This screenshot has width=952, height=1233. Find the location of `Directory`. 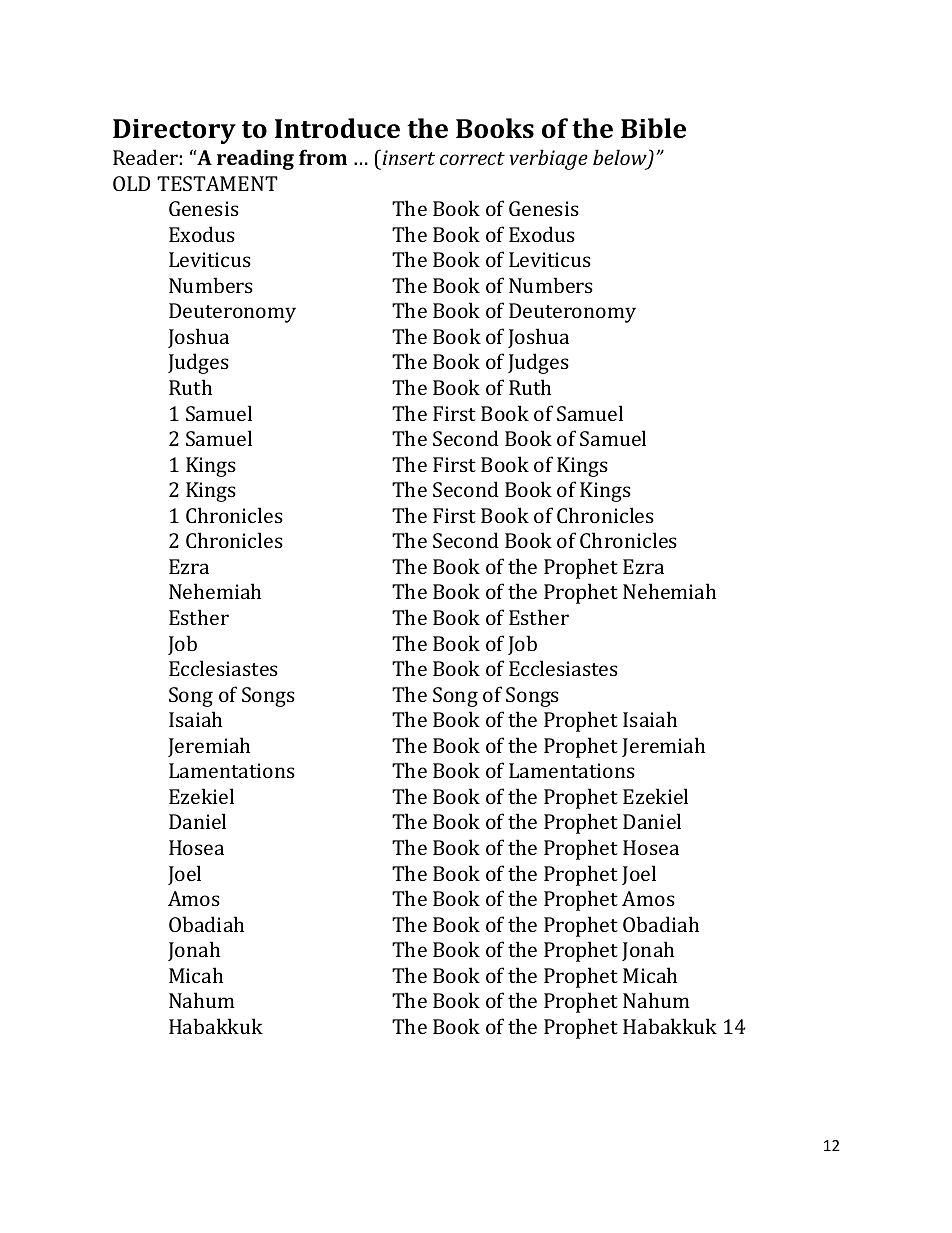

Directory is located at coordinates (174, 131).
